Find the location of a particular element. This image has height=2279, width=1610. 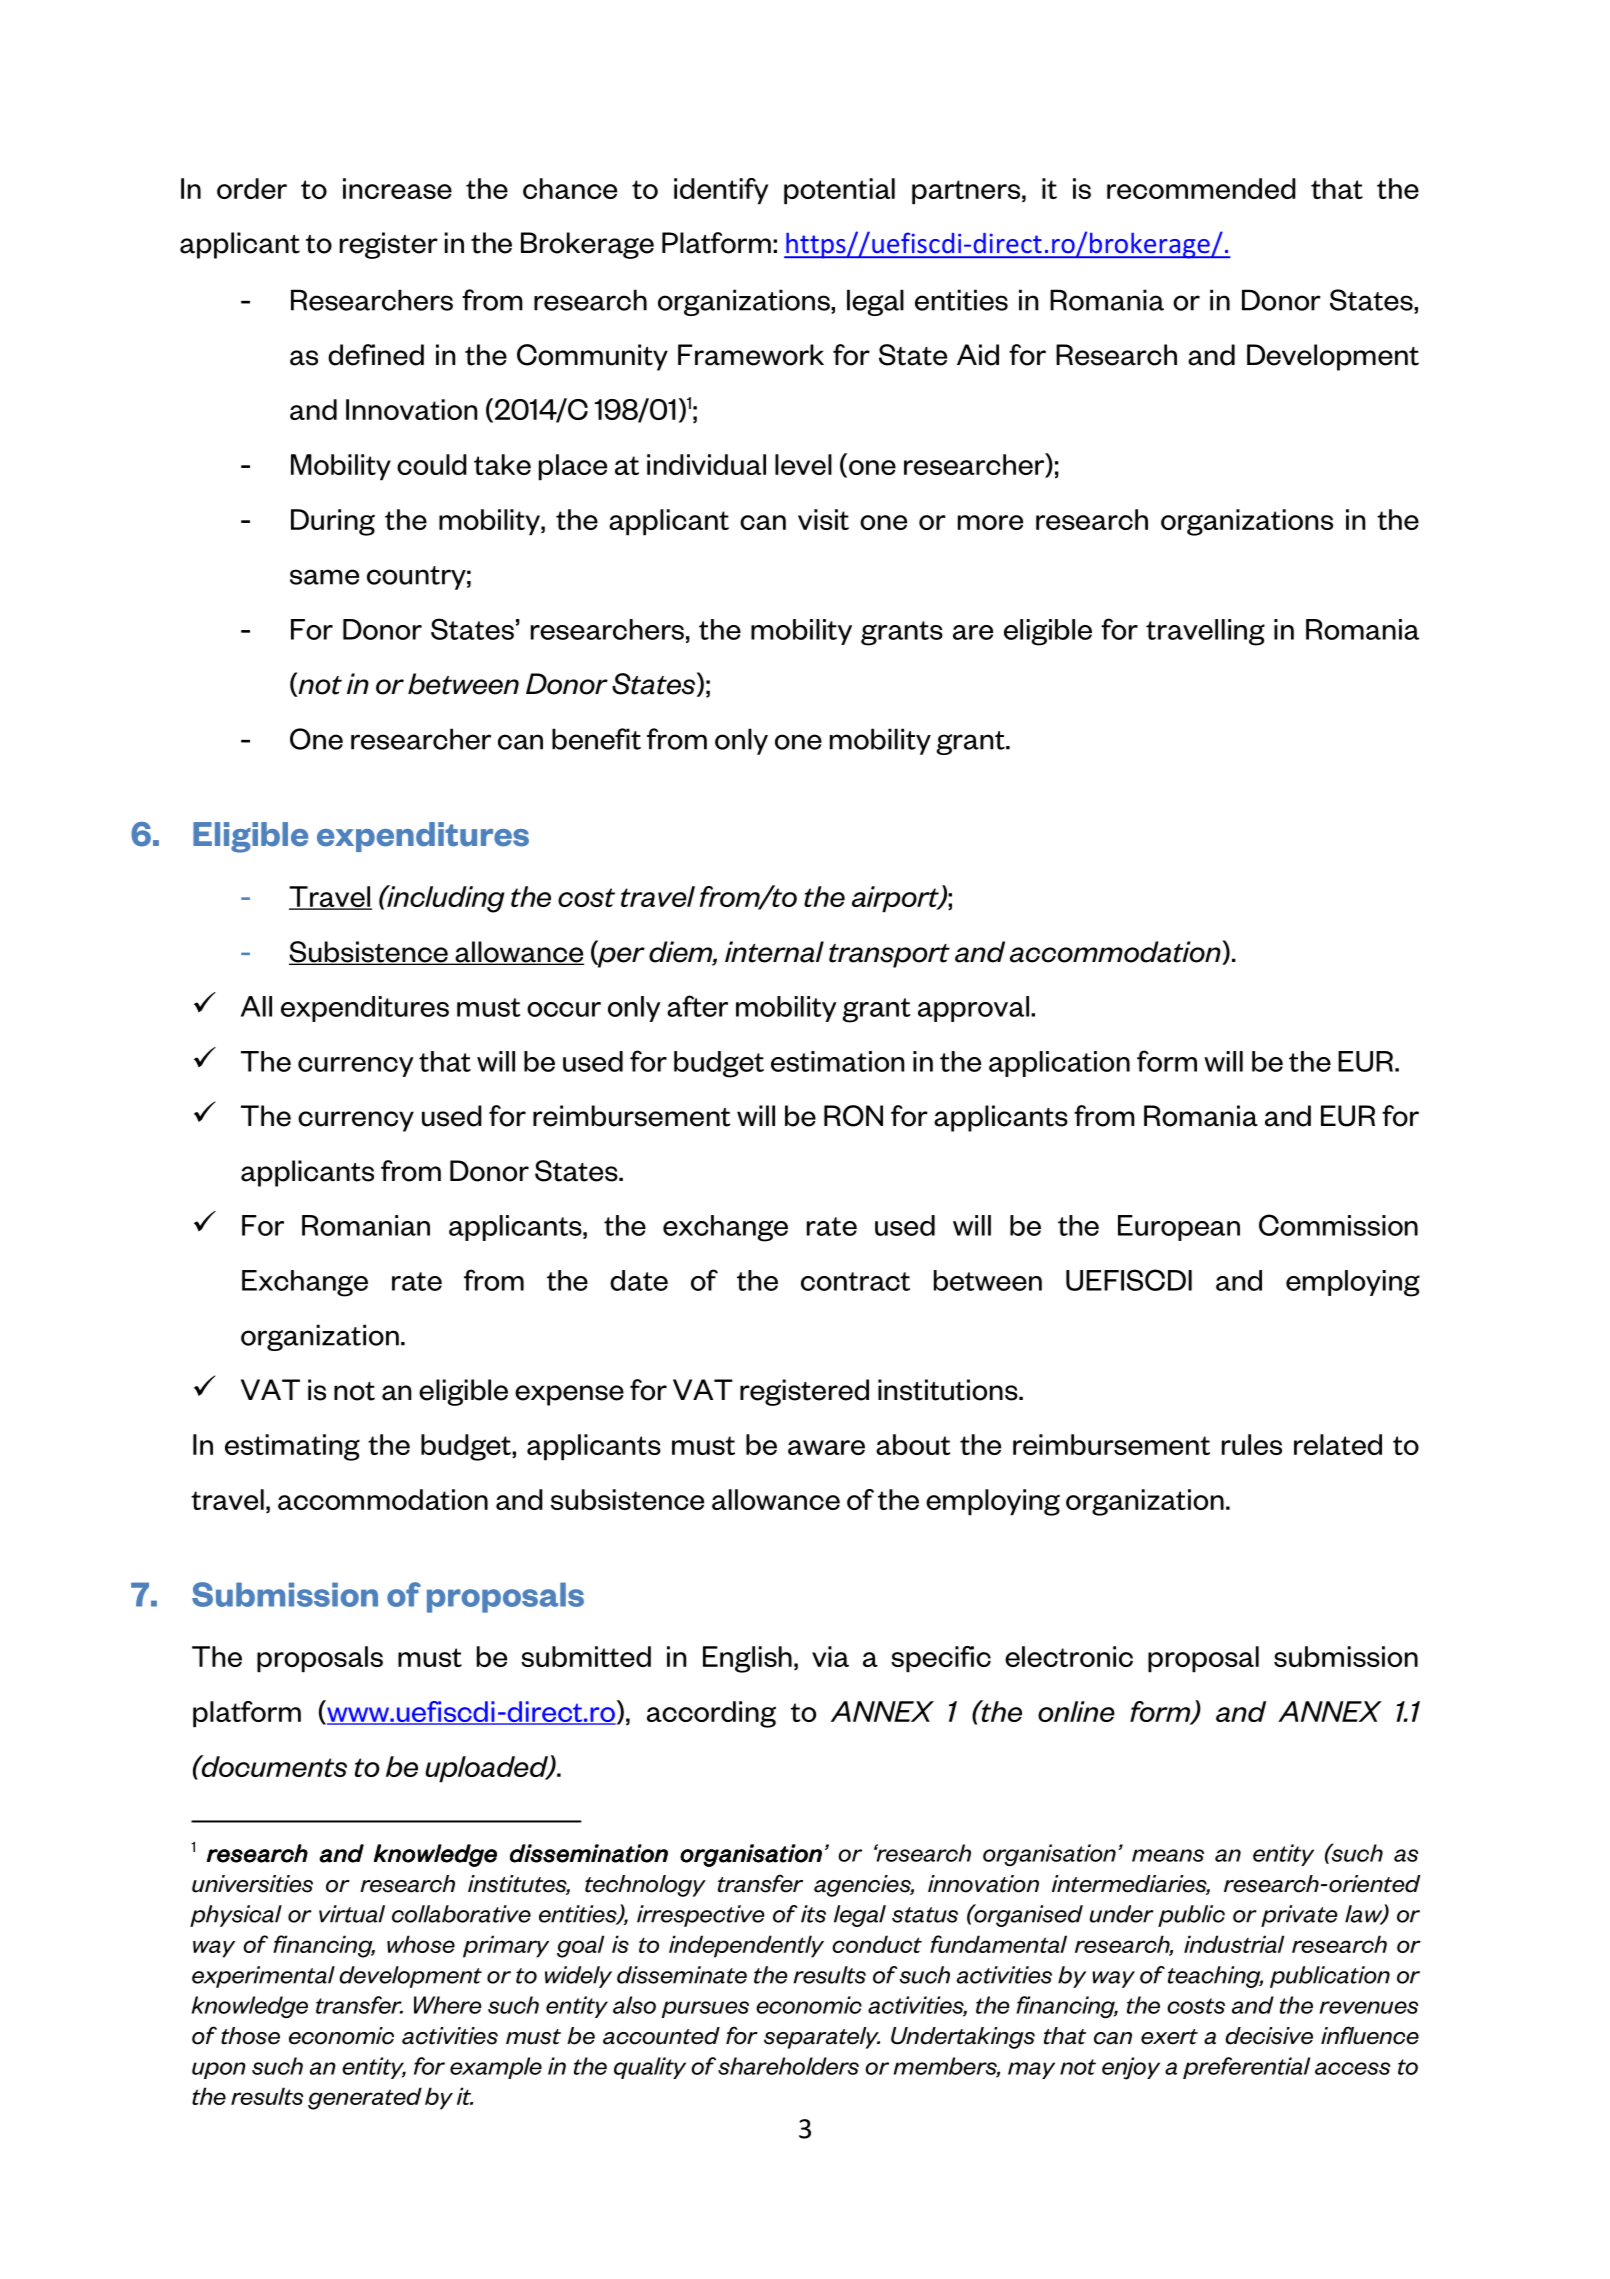

estimation is located at coordinates (837, 1061).
